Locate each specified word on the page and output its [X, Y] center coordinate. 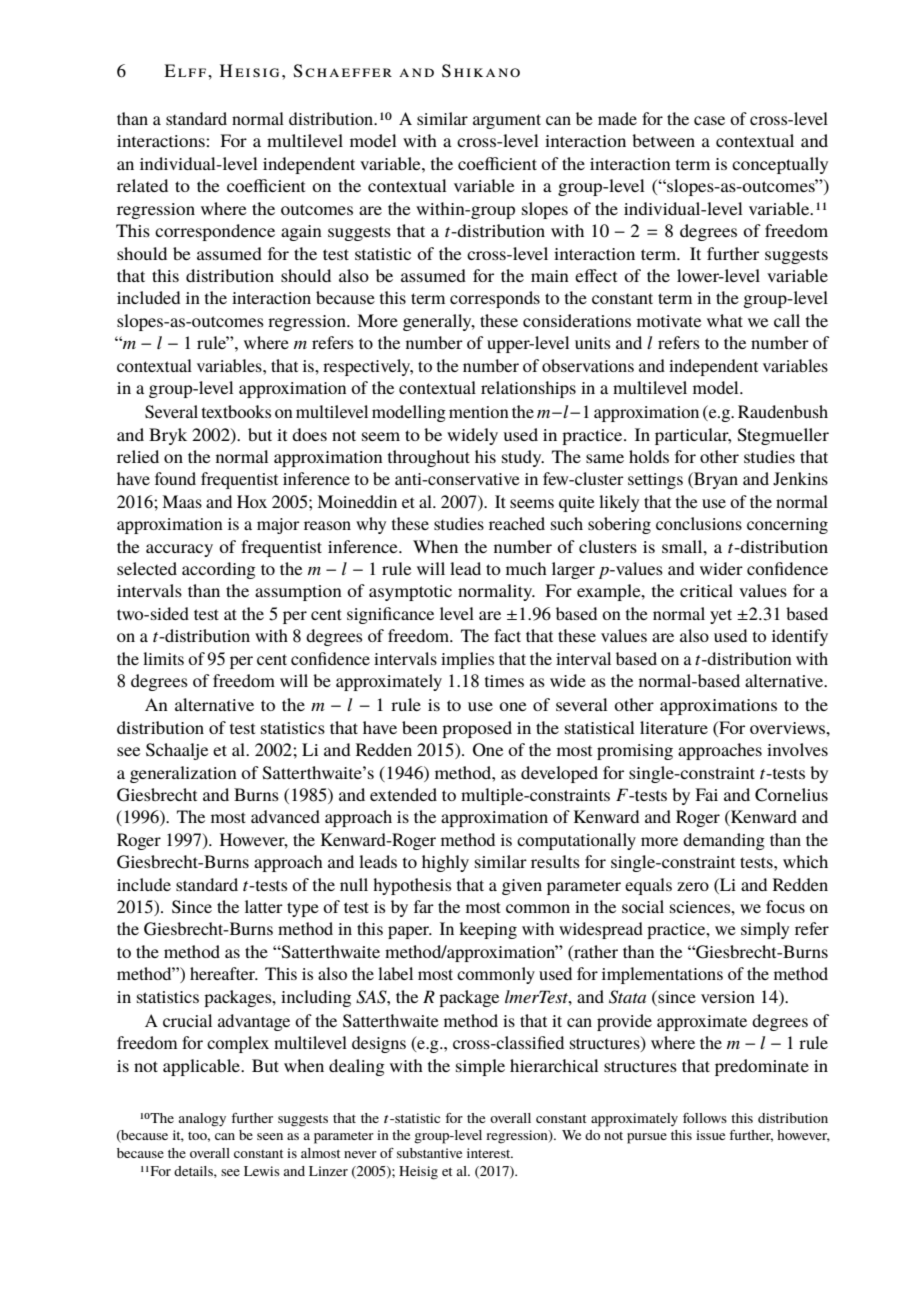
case [709, 120]
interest [490, 1153]
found [175, 478]
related [142, 185]
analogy [202, 1120]
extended [403, 794]
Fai [706, 794]
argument [507, 121]
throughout [429, 458]
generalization [183, 774]
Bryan [715, 480]
